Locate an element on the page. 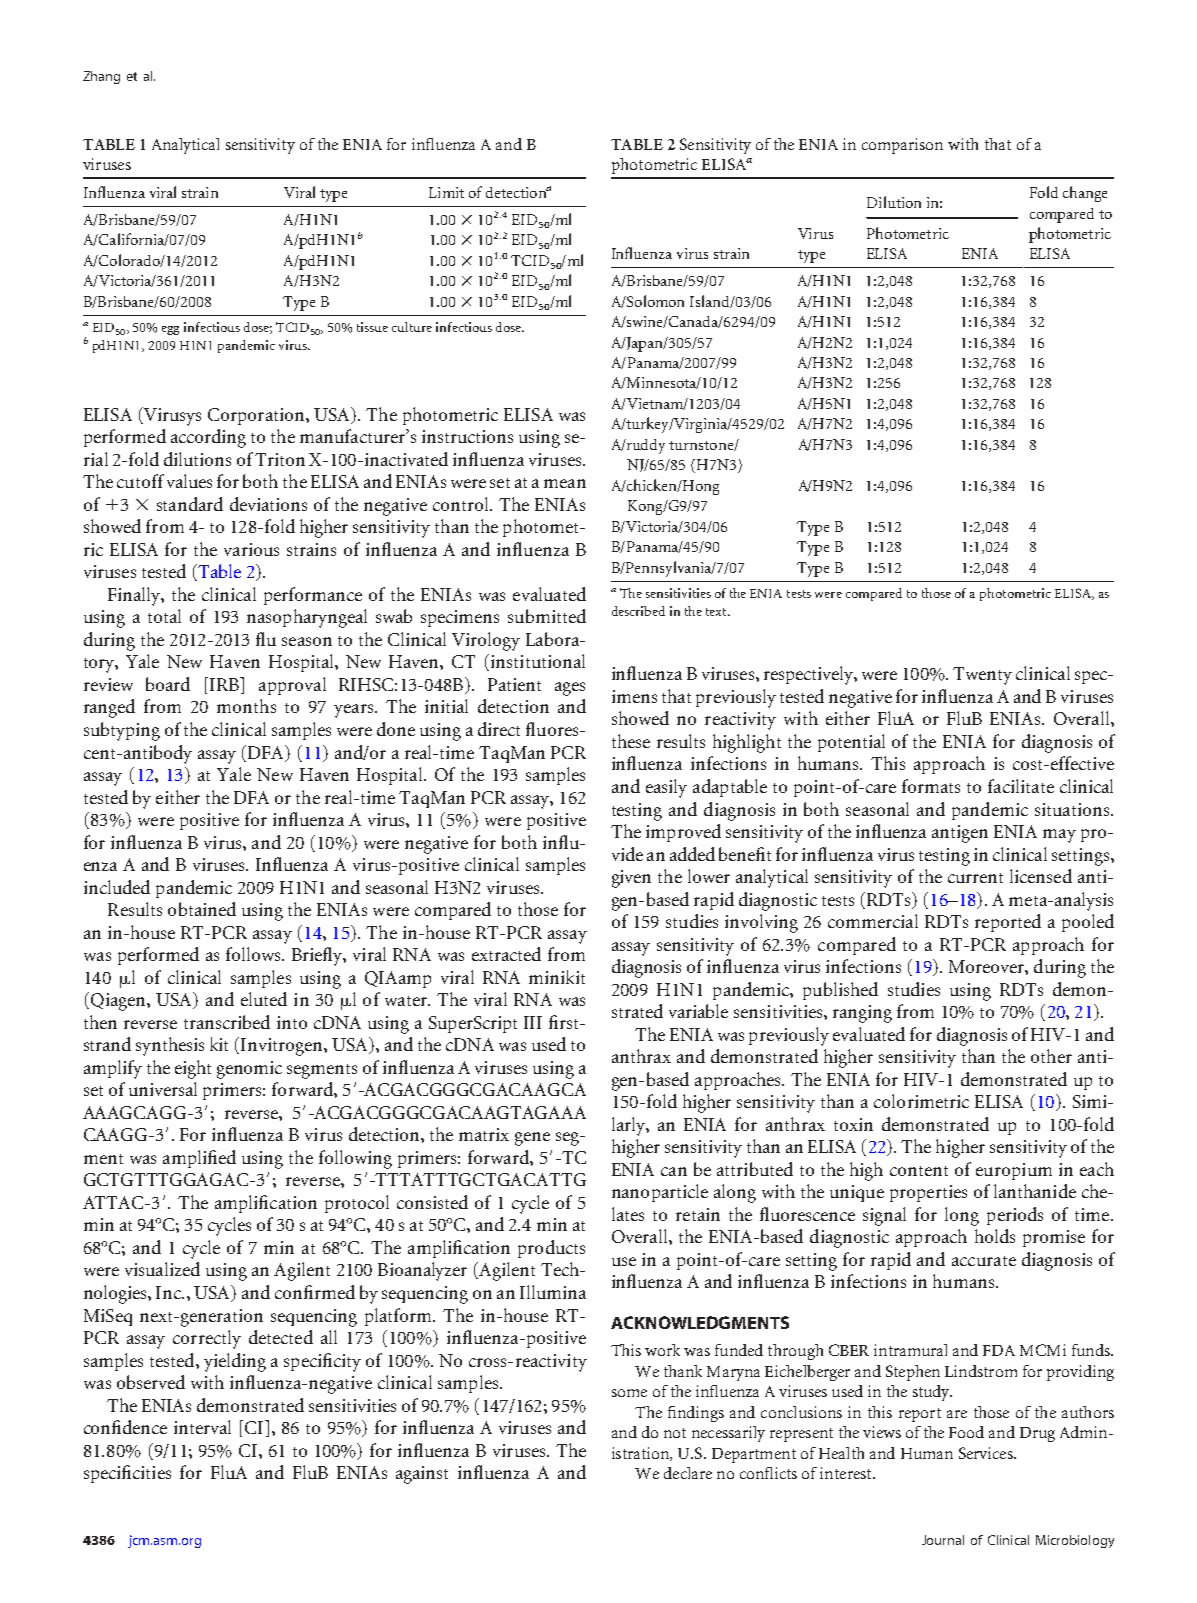 This page has height=1603, width=1197. Limit is located at coordinates (446, 192).
